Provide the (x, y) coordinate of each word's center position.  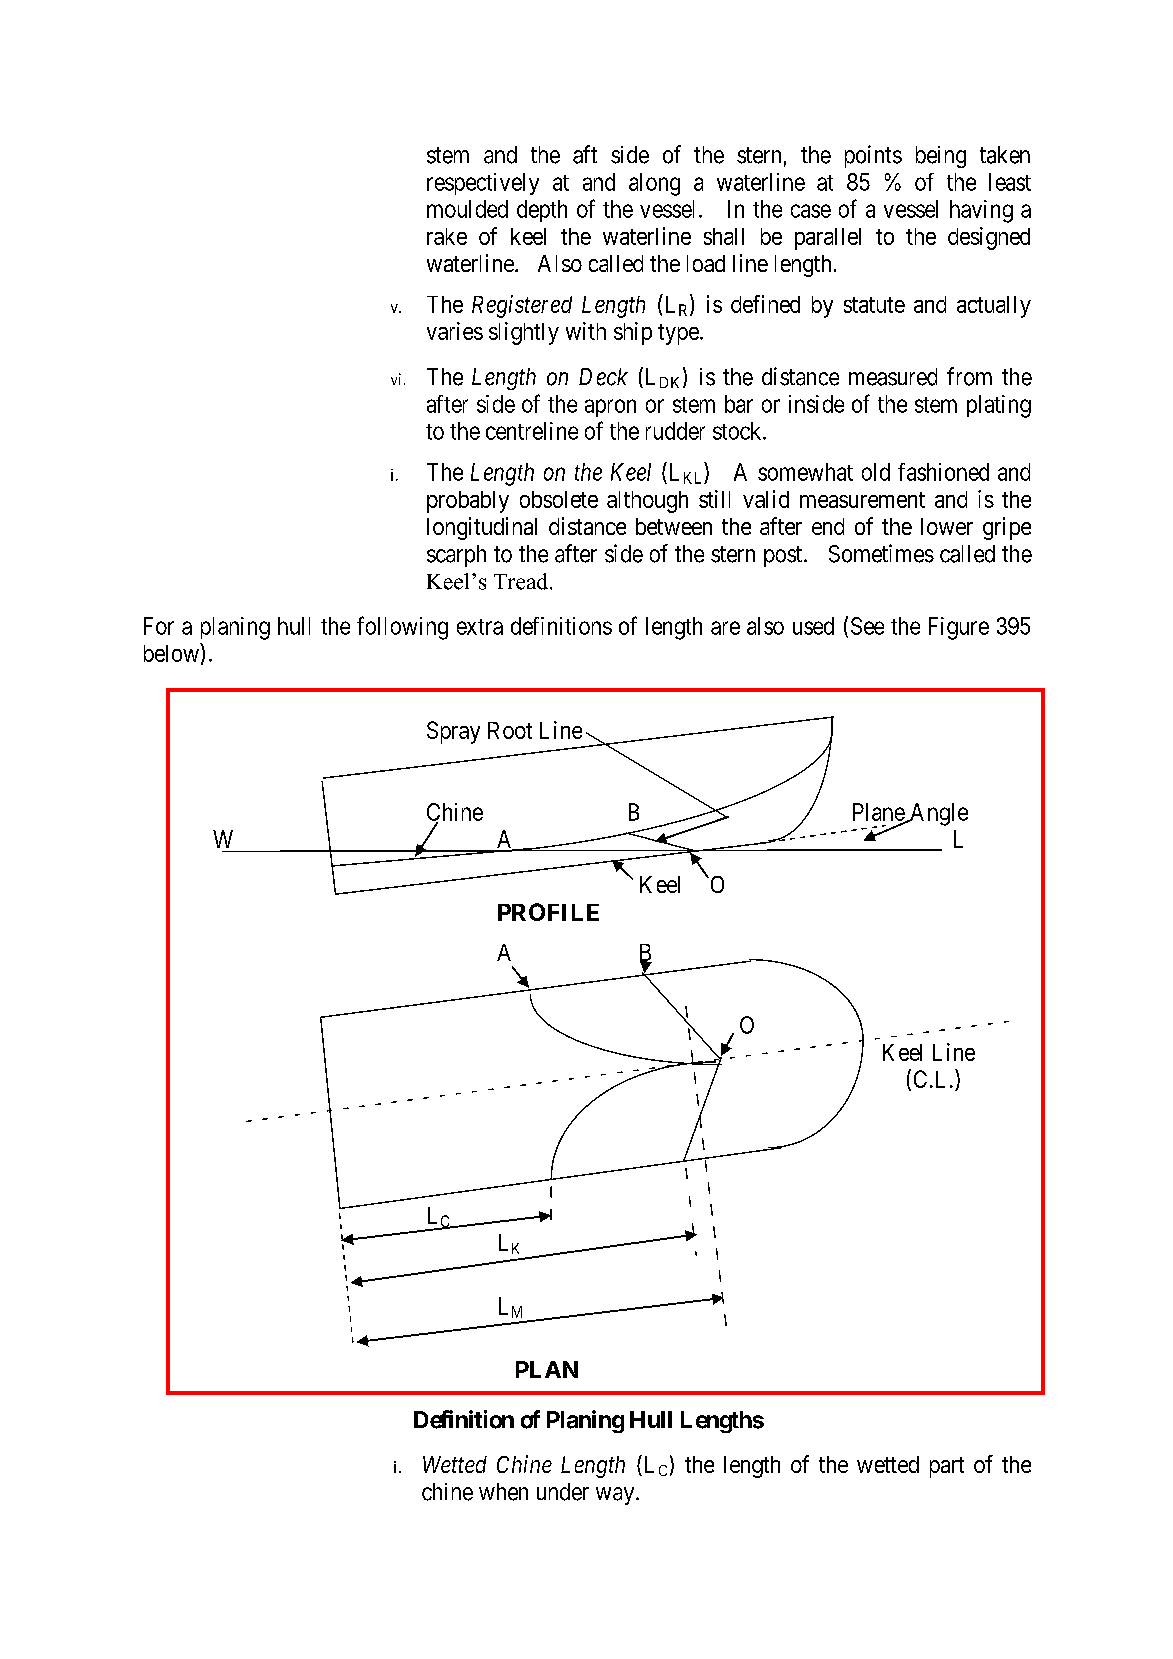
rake (447, 236)
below (172, 652)
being (941, 157)
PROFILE (548, 912)
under (563, 1492)
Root (510, 730)
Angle (938, 814)
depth (542, 211)
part (947, 1467)
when (503, 1492)
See (867, 626)
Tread (522, 581)
